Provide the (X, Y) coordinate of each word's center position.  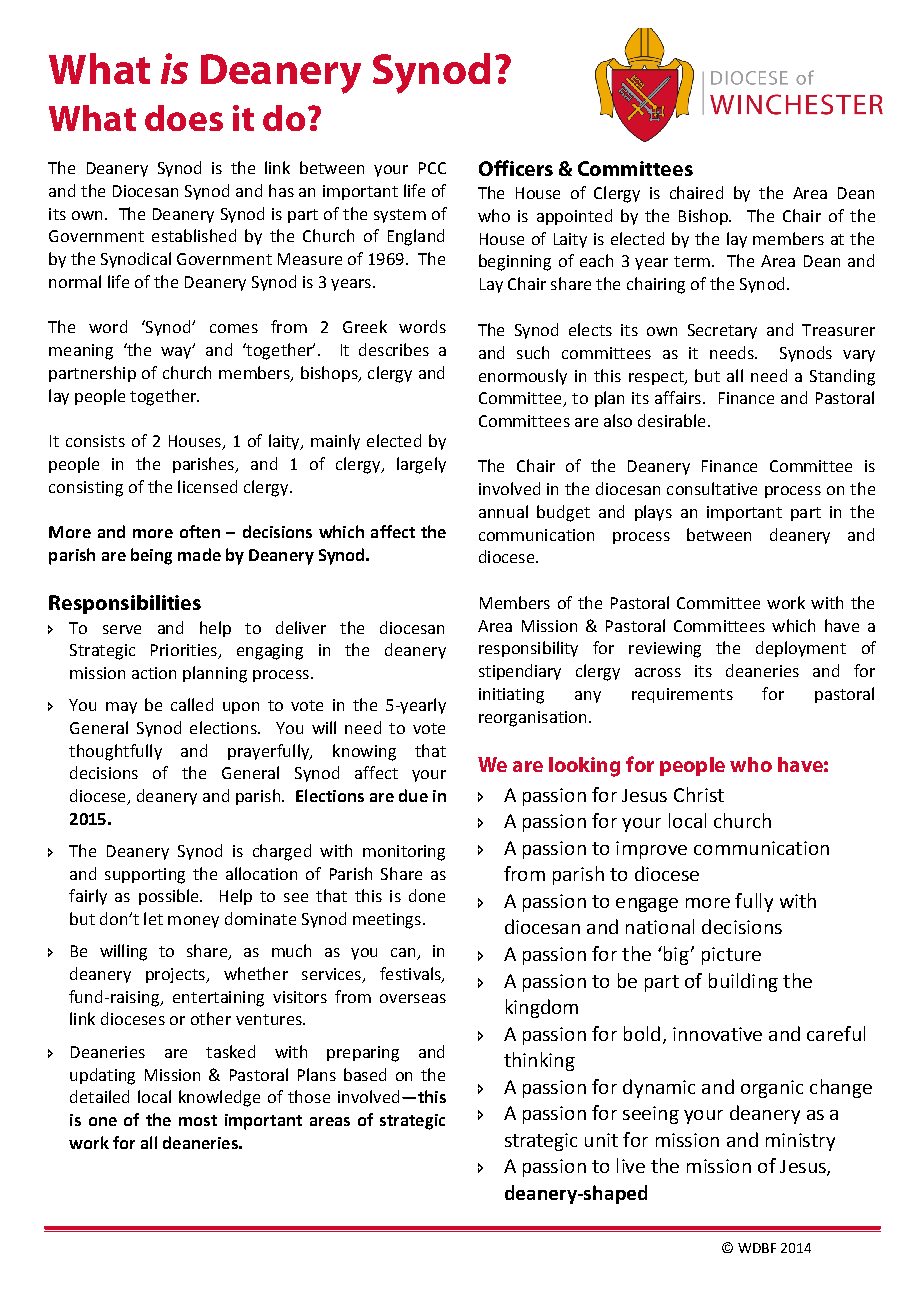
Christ (699, 794)
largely (421, 465)
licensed (207, 486)
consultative (712, 488)
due (413, 795)
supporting (145, 876)
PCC (432, 168)
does (184, 118)
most (198, 1120)
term (692, 261)
